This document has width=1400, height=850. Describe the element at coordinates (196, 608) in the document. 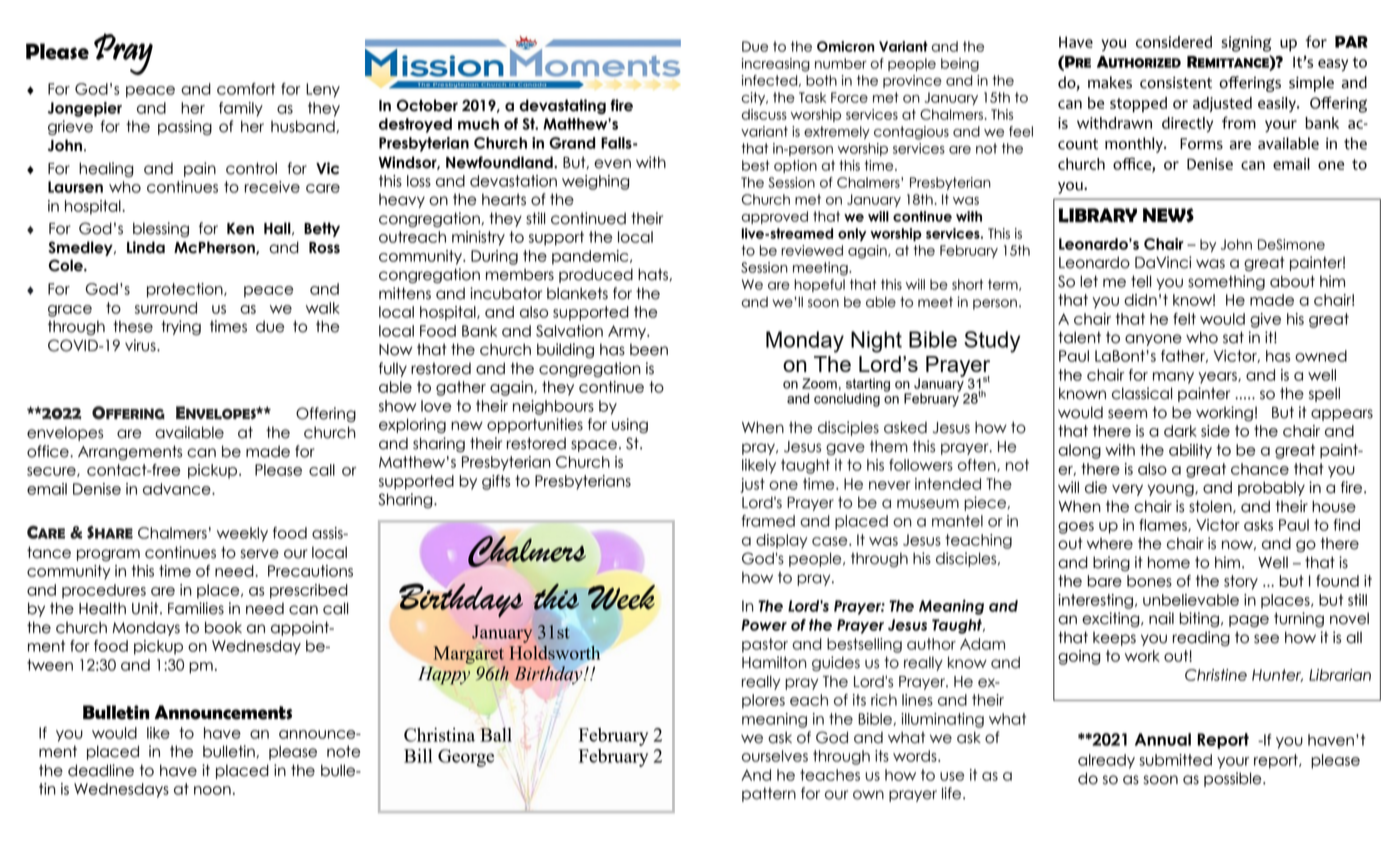

I see `Families` at that location.
